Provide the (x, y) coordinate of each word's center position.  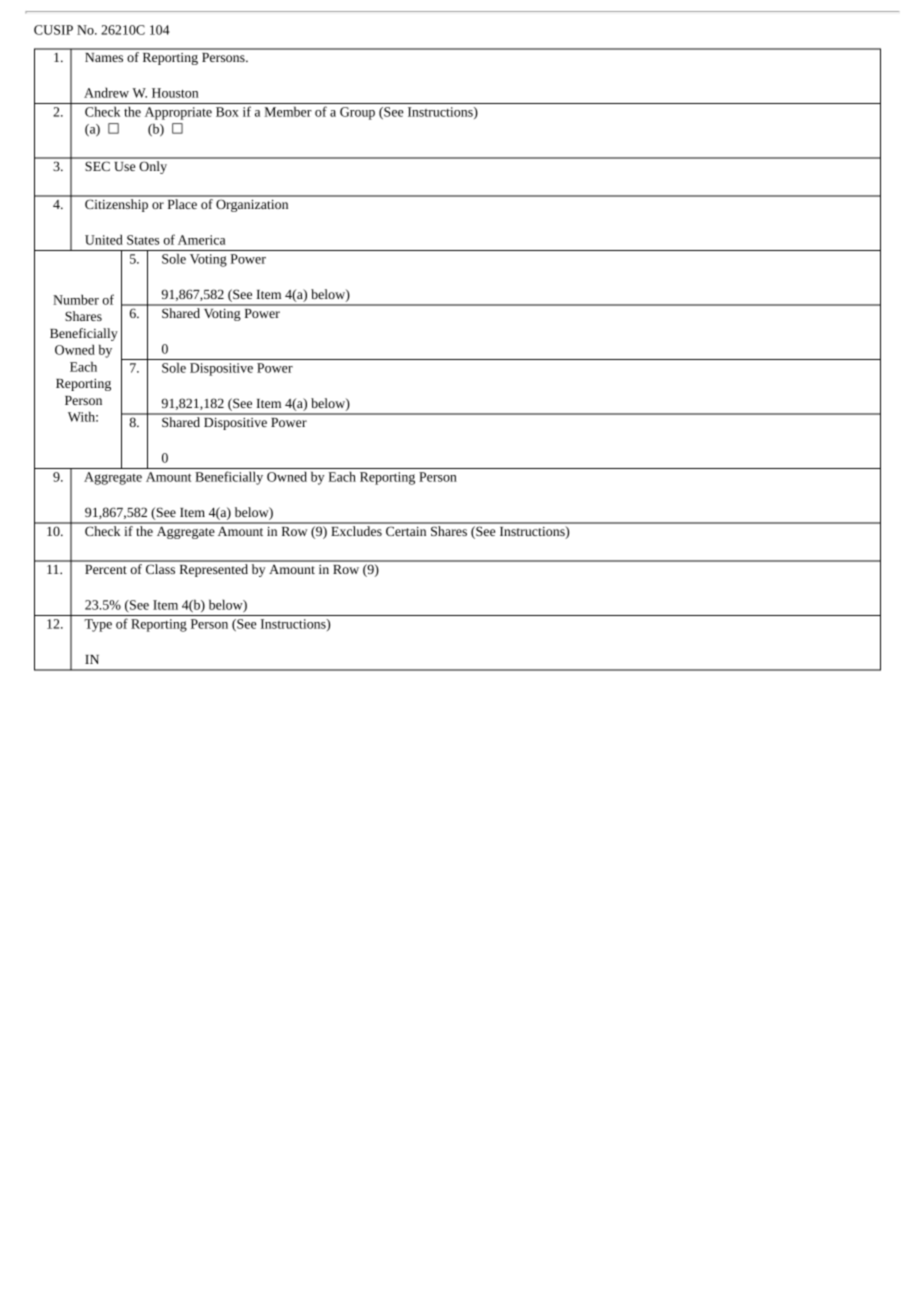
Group (357, 113)
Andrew (106, 92)
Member (288, 111)
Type (98, 625)
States (143, 240)
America (201, 240)
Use (124, 166)
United (104, 239)
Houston (175, 93)
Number (76, 299)
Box (227, 112)
